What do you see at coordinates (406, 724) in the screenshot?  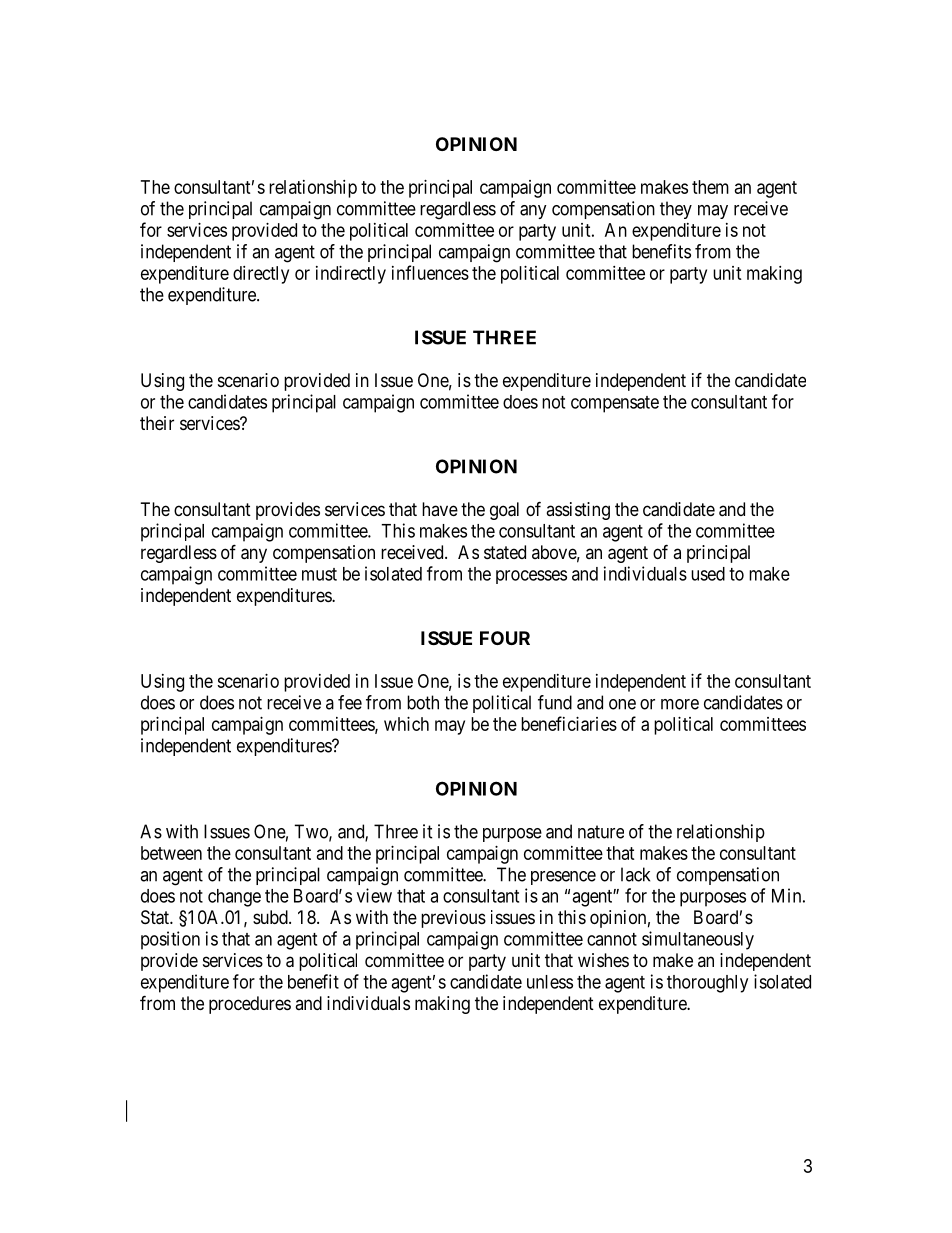 I see `which` at bounding box center [406, 724].
